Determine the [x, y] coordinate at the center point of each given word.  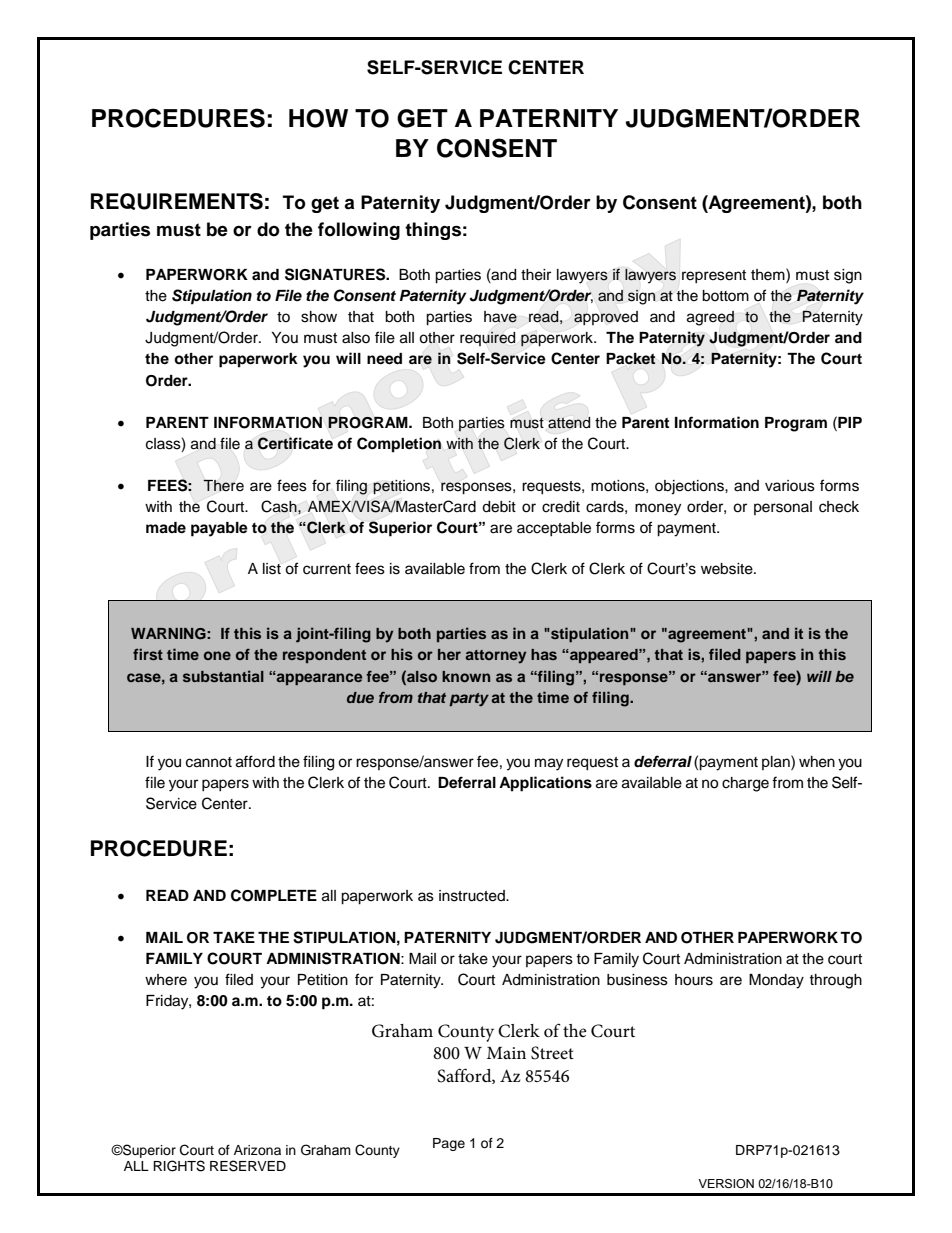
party [469, 700]
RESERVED [248, 1166]
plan [777, 762]
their [536, 275]
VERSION [726, 1183]
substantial [223, 676]
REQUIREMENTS [177, 201]
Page [449, 1144]
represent [714, 276]
